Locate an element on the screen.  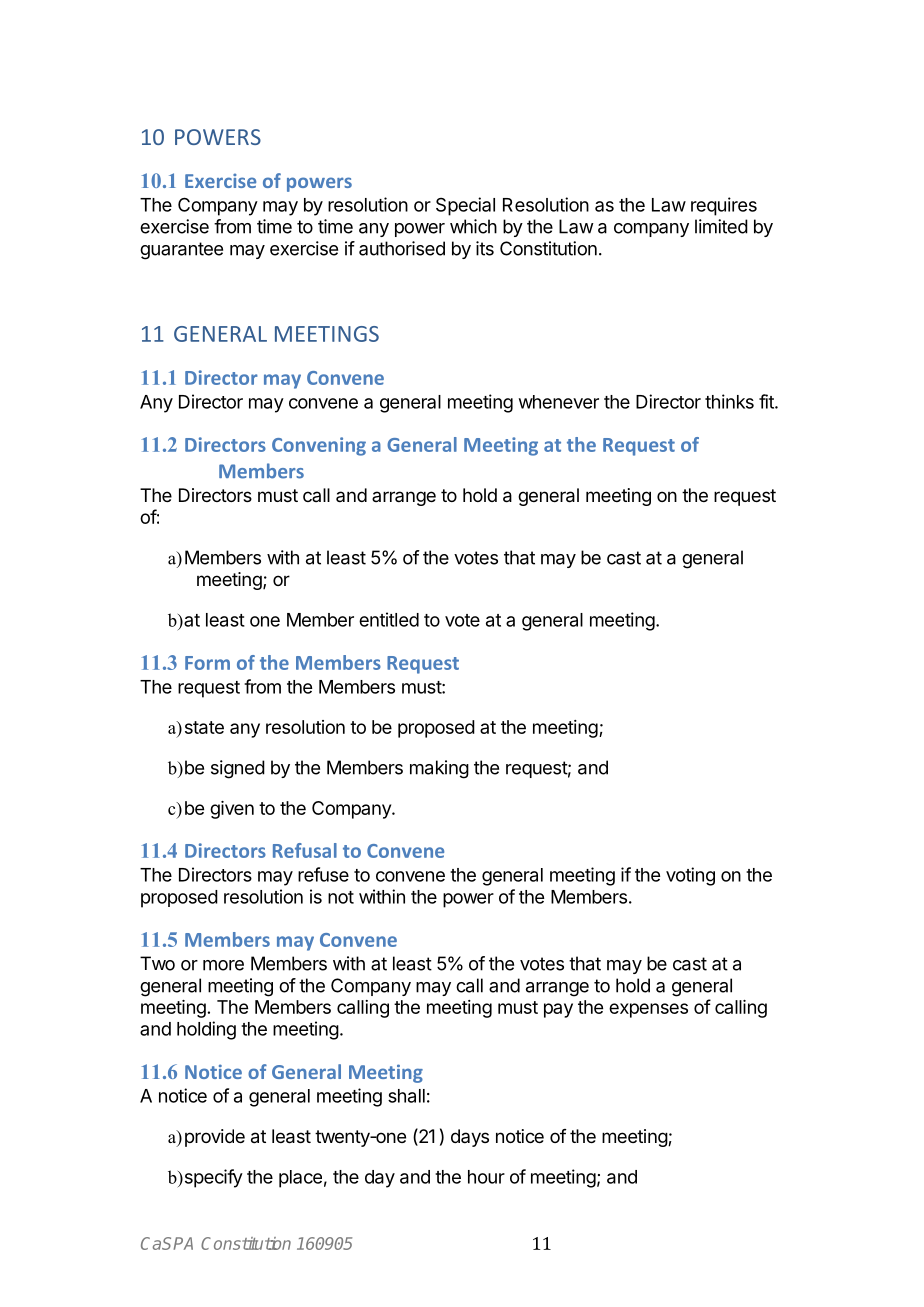
which is located at coordinates (473, 226).
